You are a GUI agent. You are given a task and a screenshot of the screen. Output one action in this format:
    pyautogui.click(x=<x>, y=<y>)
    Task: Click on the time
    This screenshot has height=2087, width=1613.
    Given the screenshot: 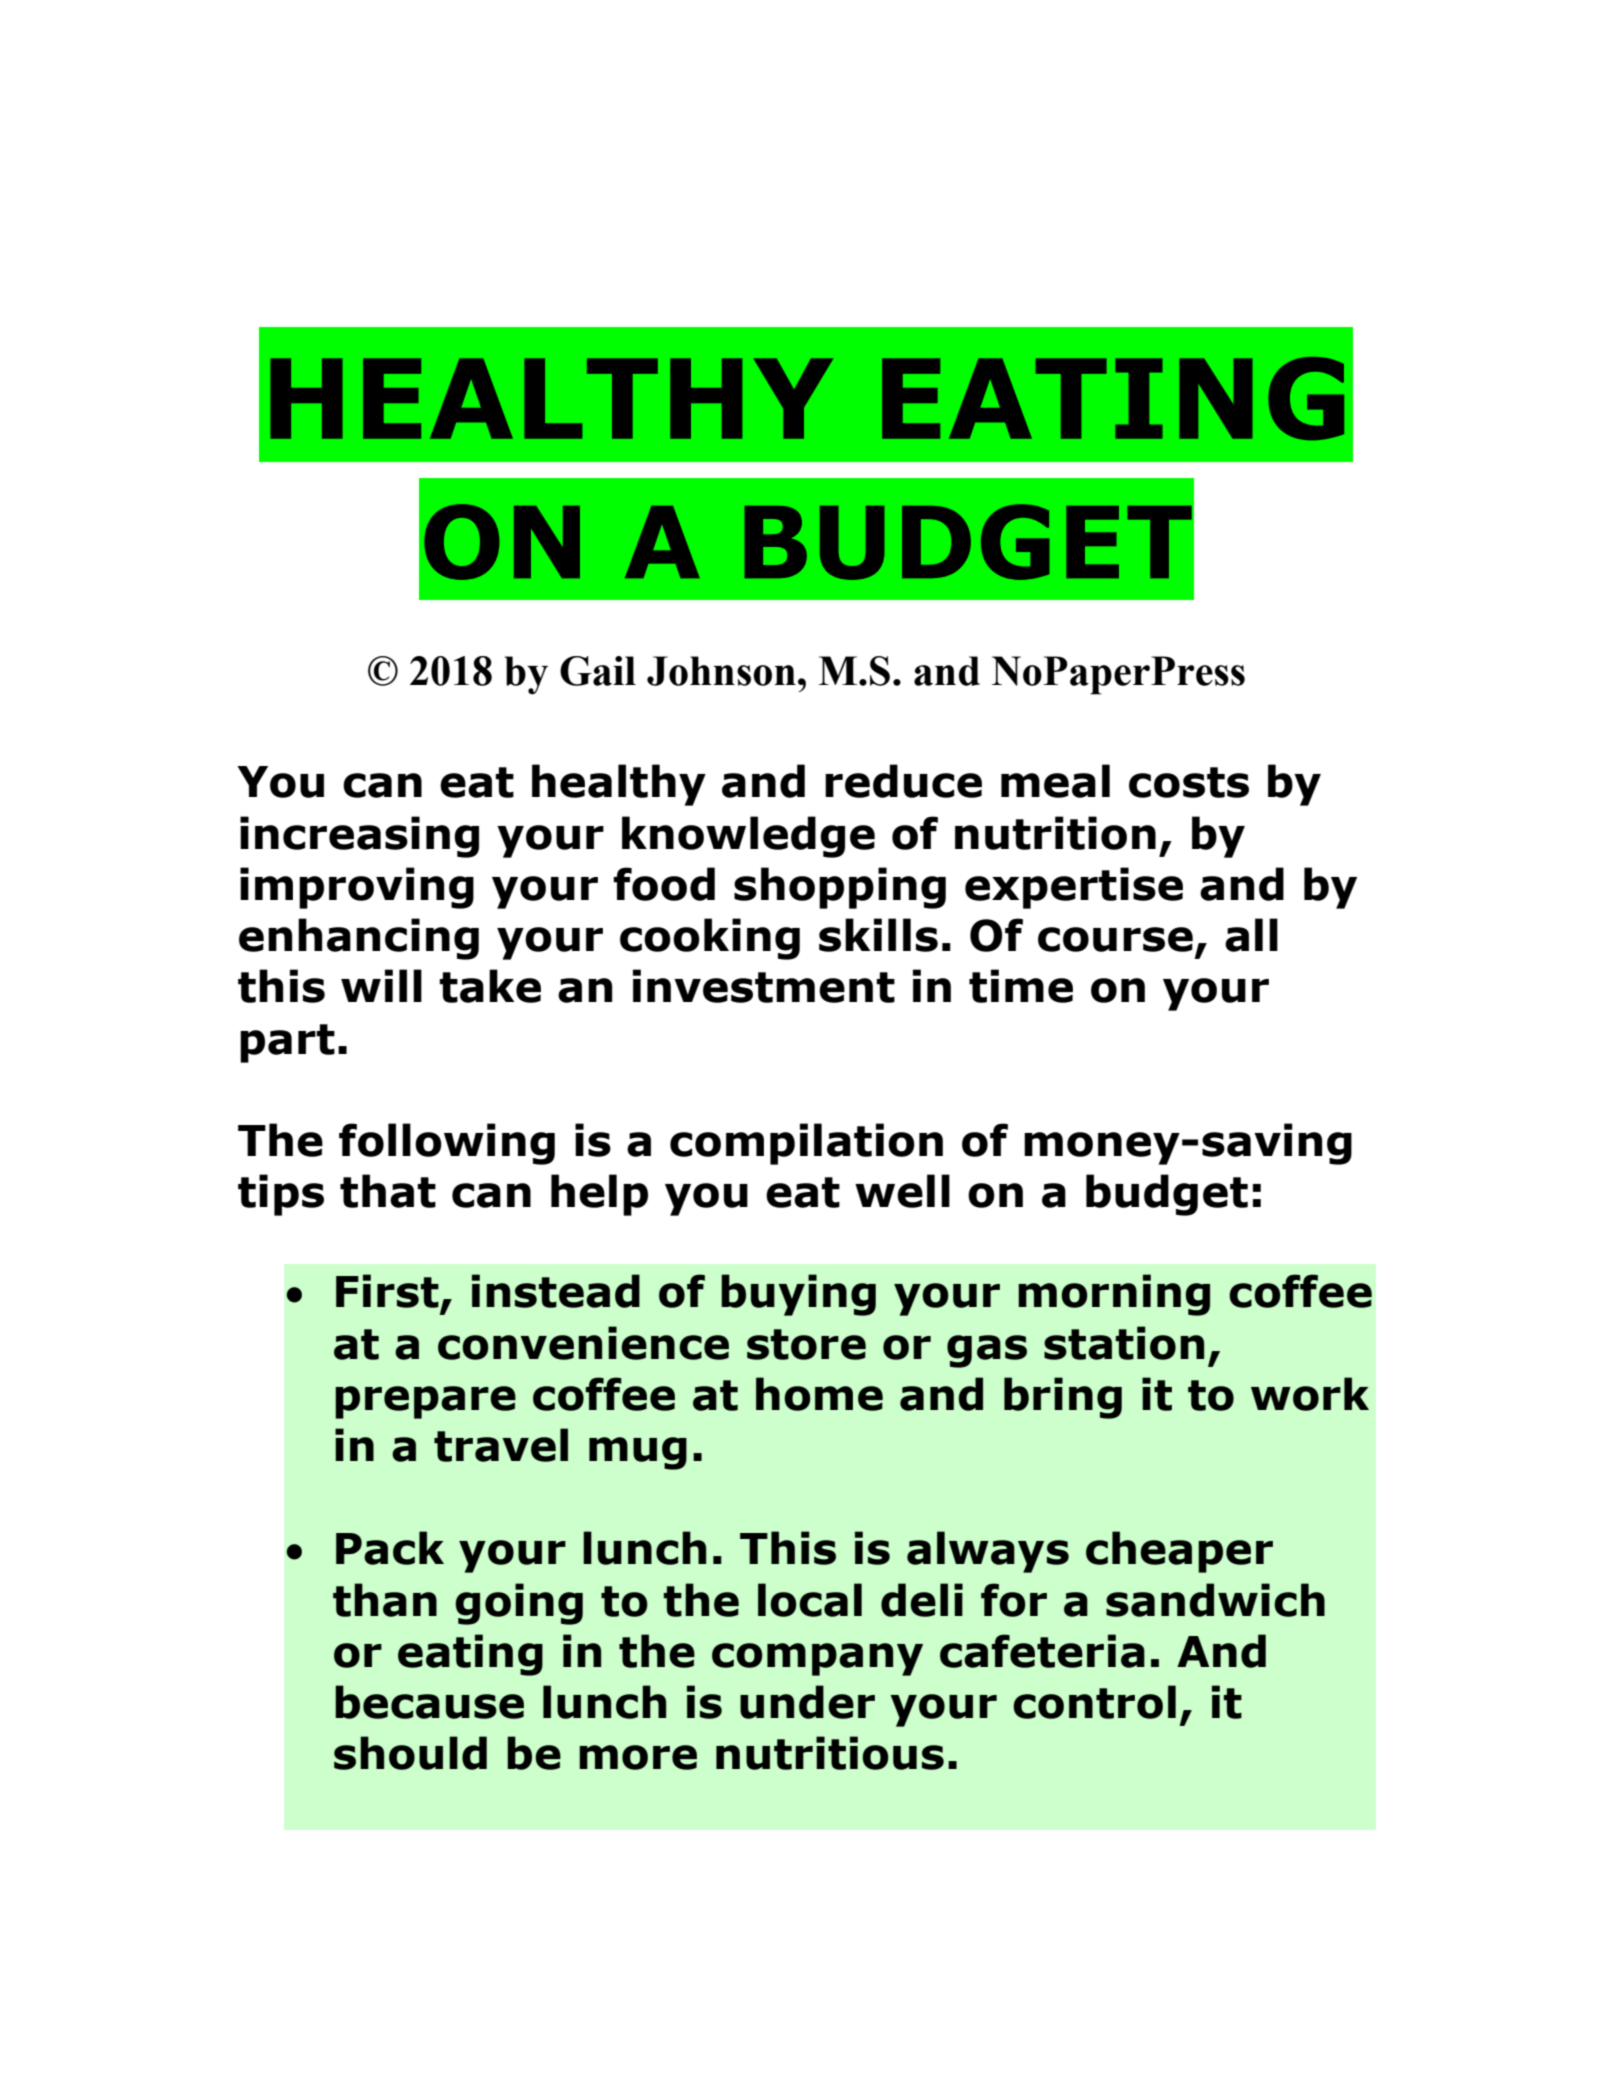 What is the action you would take?
    pyautogui.click(x=1021, y=986)
